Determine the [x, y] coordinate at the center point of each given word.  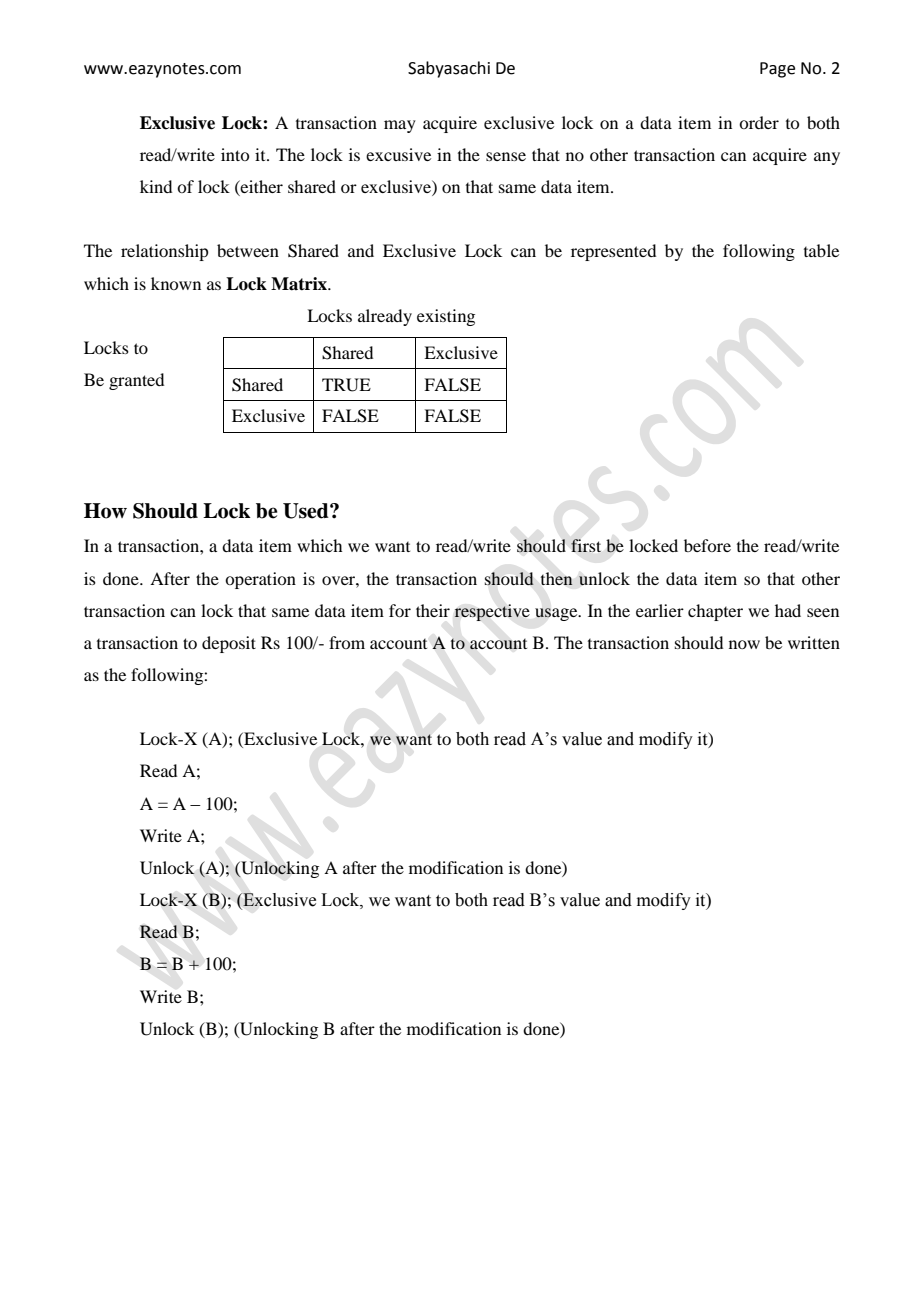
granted [136, 381]
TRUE [346, 385]
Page [777, 70]
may [400, 126]
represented [613, 252]
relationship [164, 252]
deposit [229, 644]
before [707, 545]
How [105, 511]
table [821, 250]
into [235, 154]
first [586, 545]
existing [446, 317]
